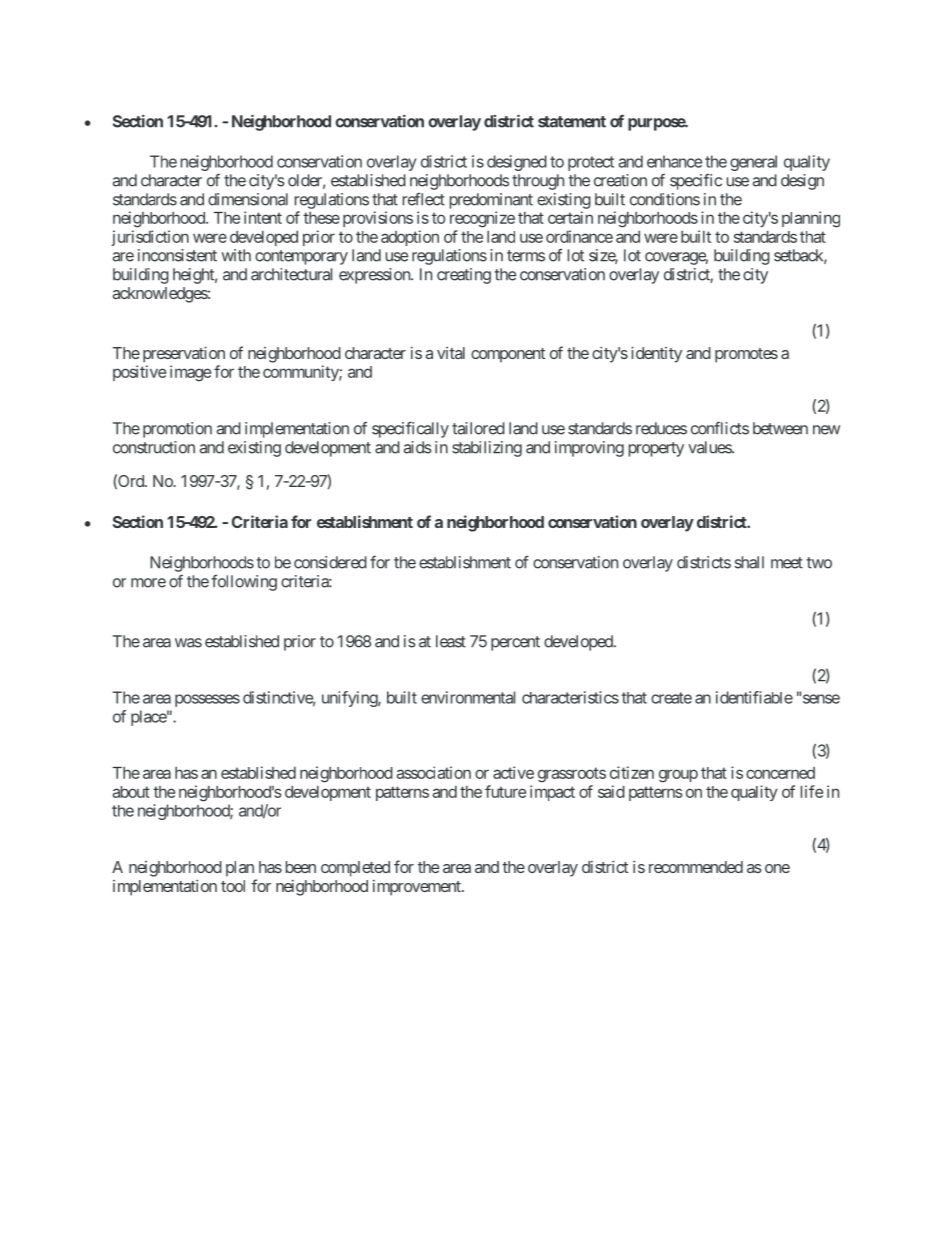 The image size is (952, 1233). What do you see at coordinates (355, 869) in the document?
I see `completed` at bounding box center [355, 869].
